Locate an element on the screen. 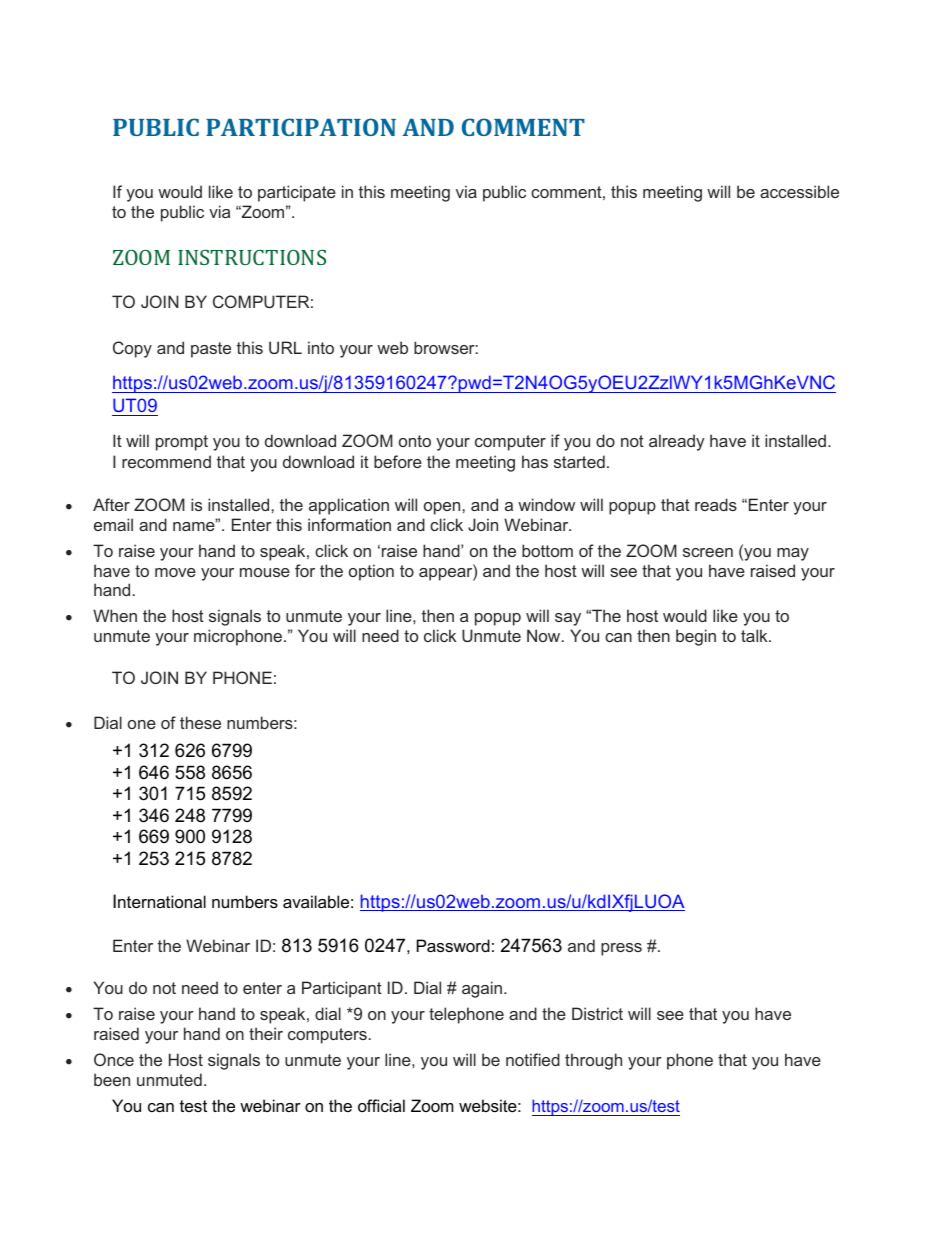 The width and height of the screenshot is (952, 1233). accessible is located at coordinates (799, 191).
